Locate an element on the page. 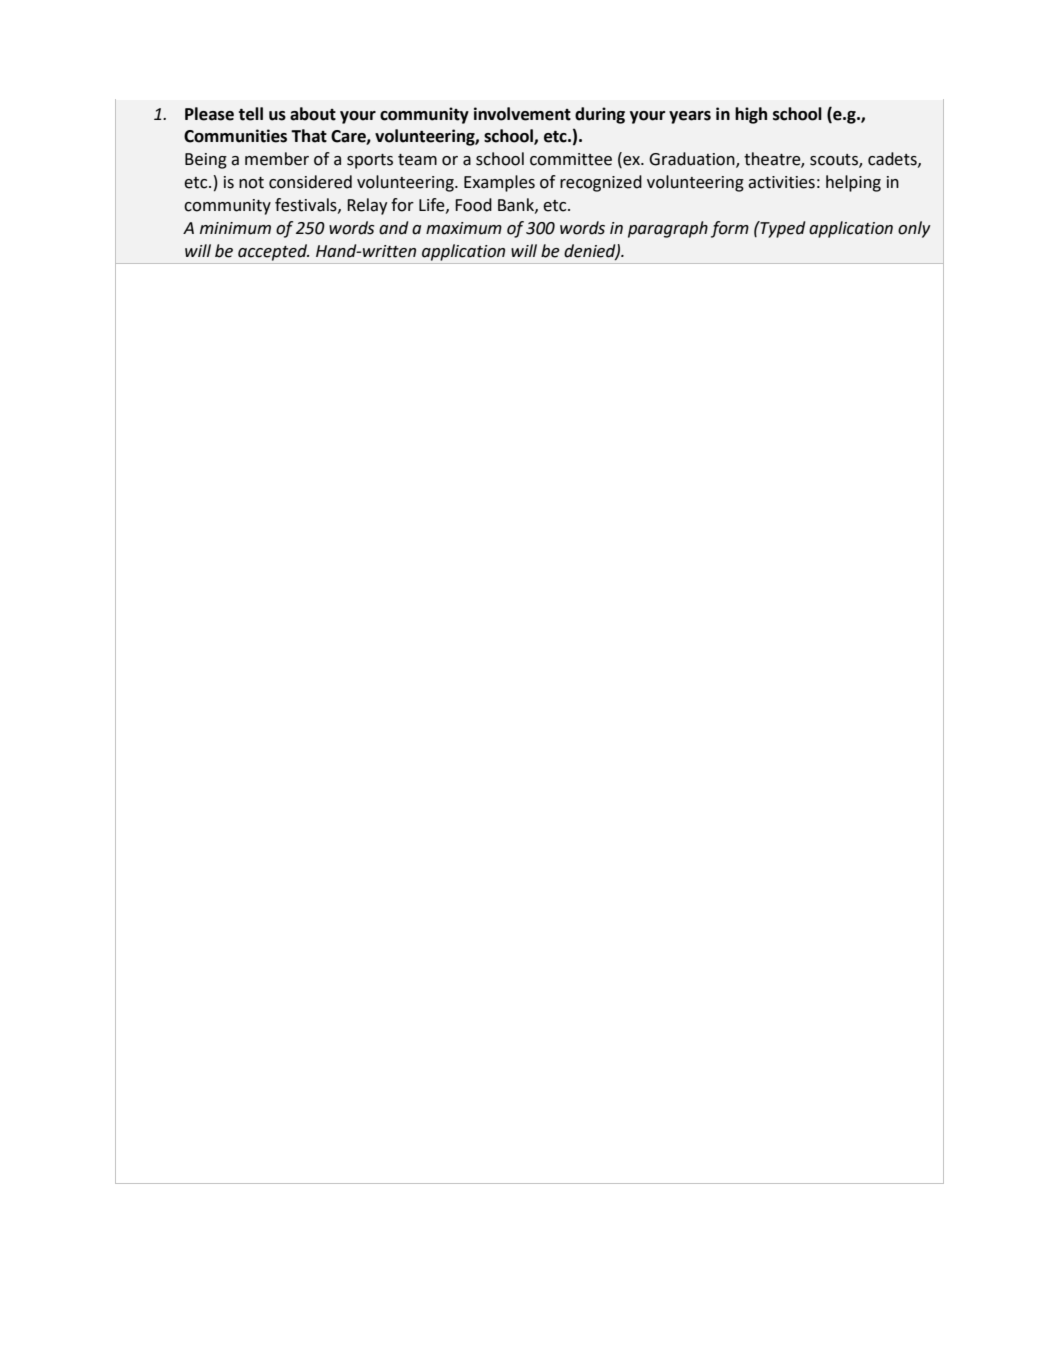 Image resolution: width=1044 pixels, height=1351 pixels. member is located at coordinates (277, 159).
